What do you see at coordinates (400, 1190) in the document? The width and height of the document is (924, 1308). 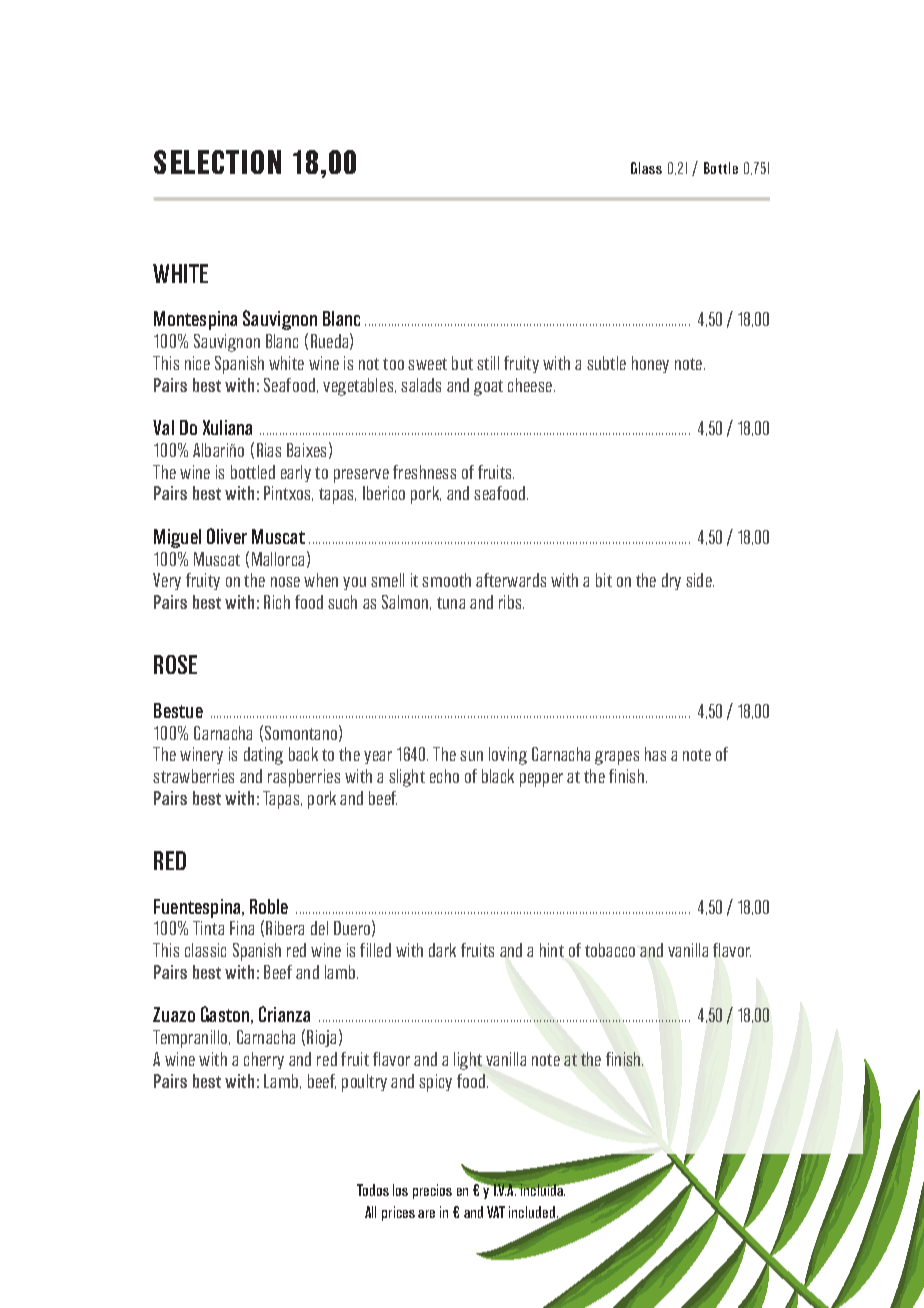 I see `los` at bounding box center [400, 1190].
